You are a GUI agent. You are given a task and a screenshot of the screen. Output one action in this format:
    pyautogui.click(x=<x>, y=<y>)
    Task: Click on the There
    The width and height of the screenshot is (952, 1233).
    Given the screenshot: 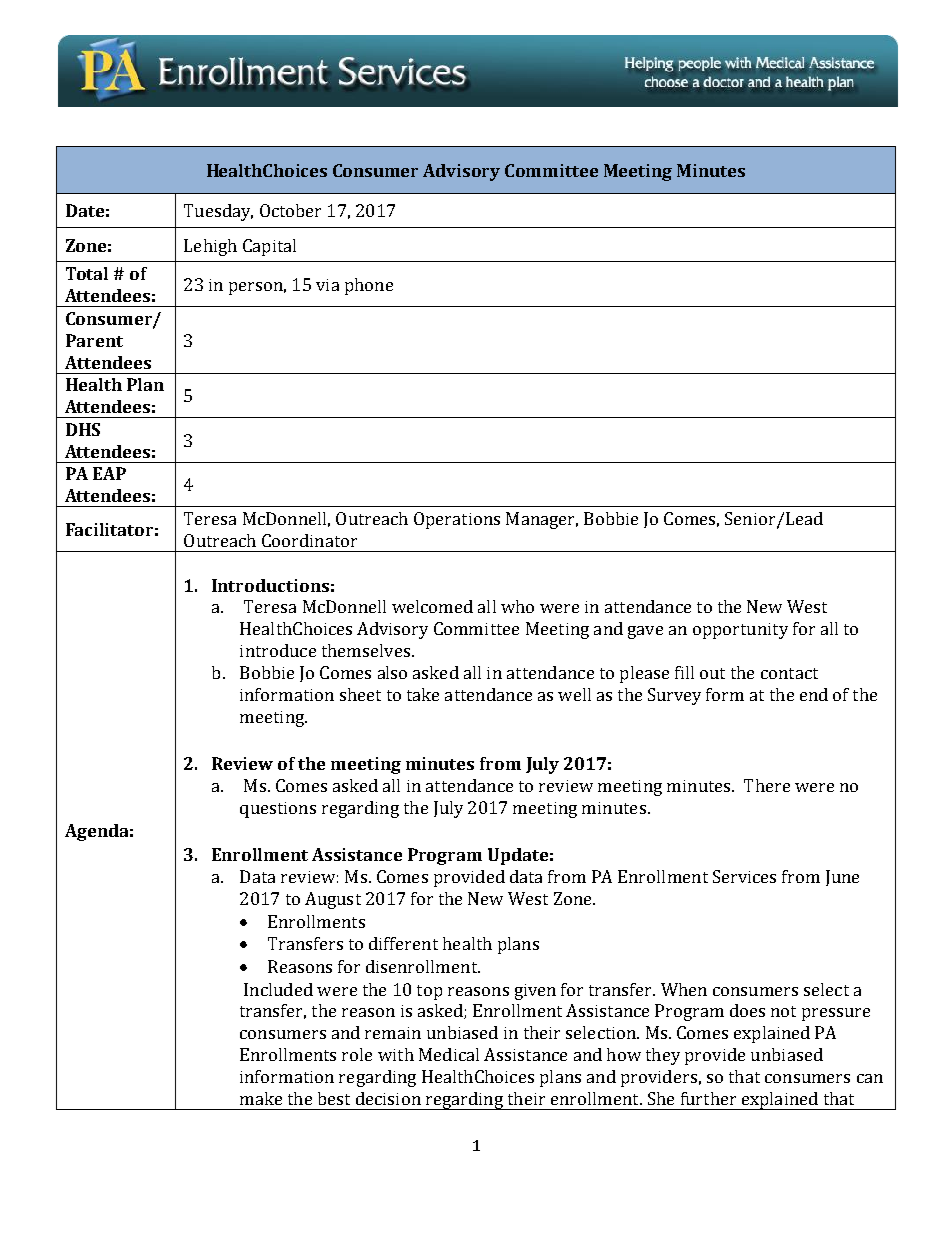 What is the action you would take?
    pyautogui.click(x=767, y=785)
